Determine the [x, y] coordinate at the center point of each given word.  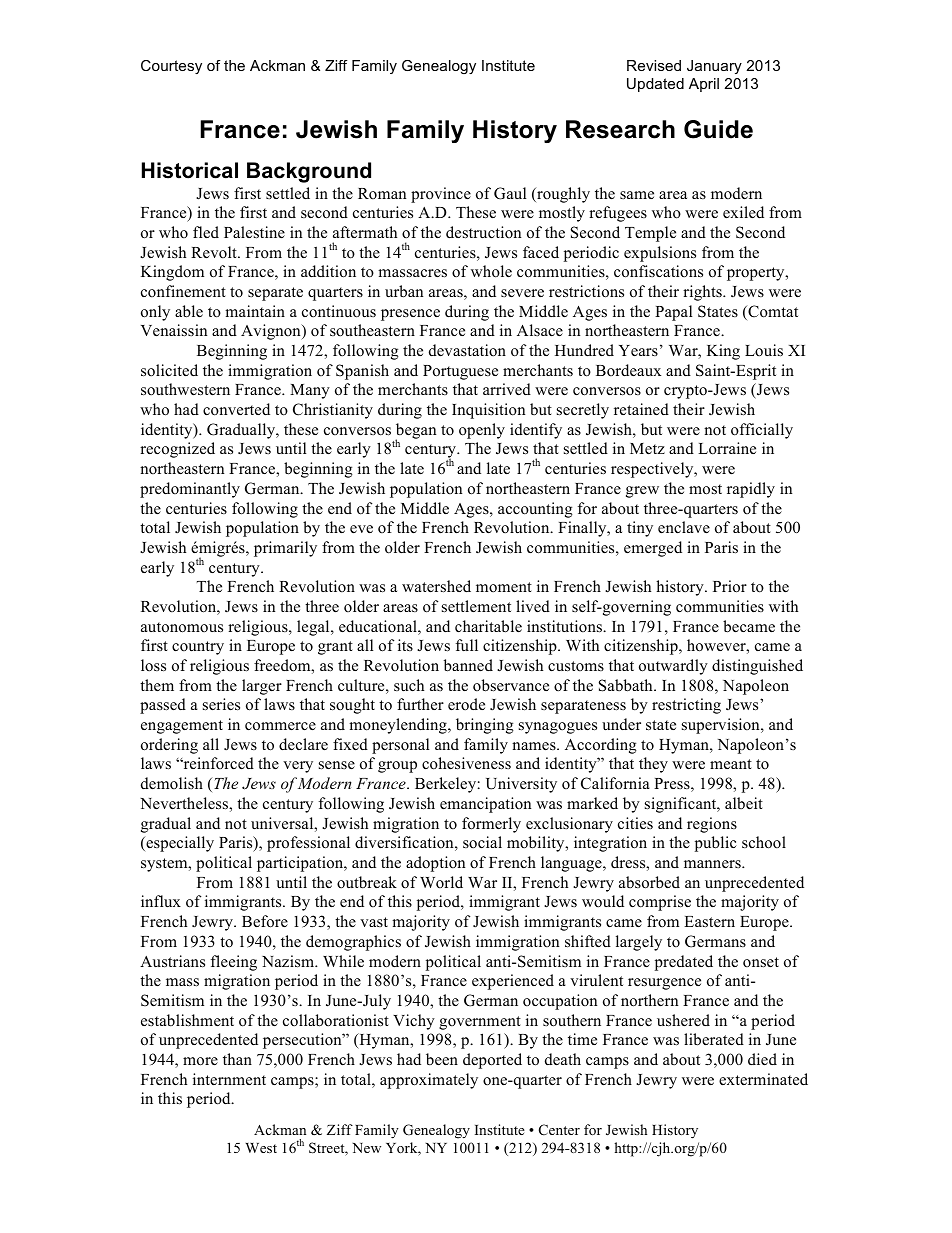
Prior [730, 586]
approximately [429, 1081]
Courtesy [171, 67]
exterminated [763, 1079]
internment [229, 1079]
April [704, 85]
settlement [476, 606]
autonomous [182, 627]
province [441, 195]
